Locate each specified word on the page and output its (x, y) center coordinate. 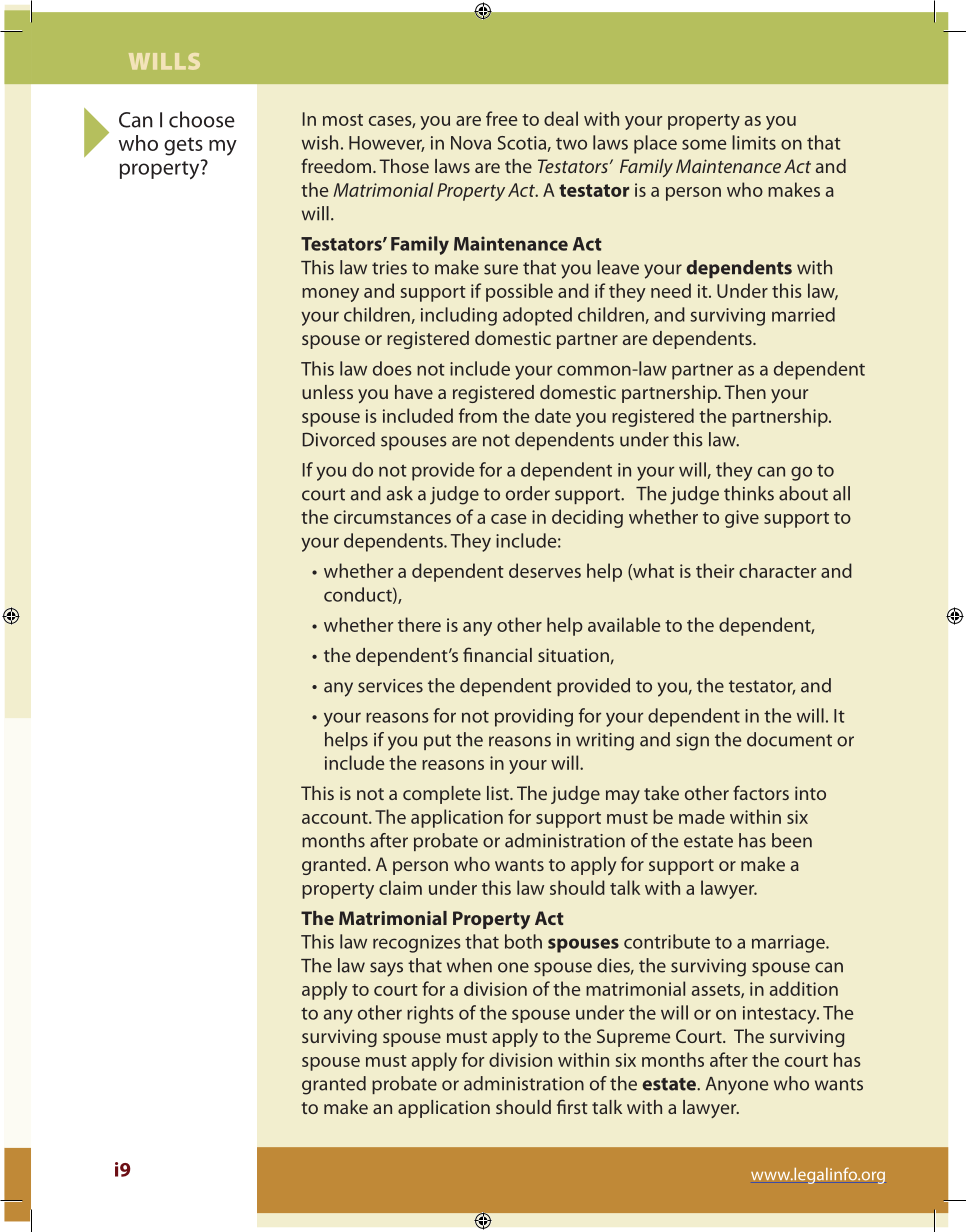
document (789, 739)
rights (430, 1014)
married (803, 314)
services (390, 686)
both (523, 941)
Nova (471, 143)
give (742, 519)
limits (754, 142)
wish (320, 142)
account (336, 818)
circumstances (392, 517)
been (792, 840)
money (330, 295)
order (528, 493)
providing (534, 717)
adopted (537, 316)
